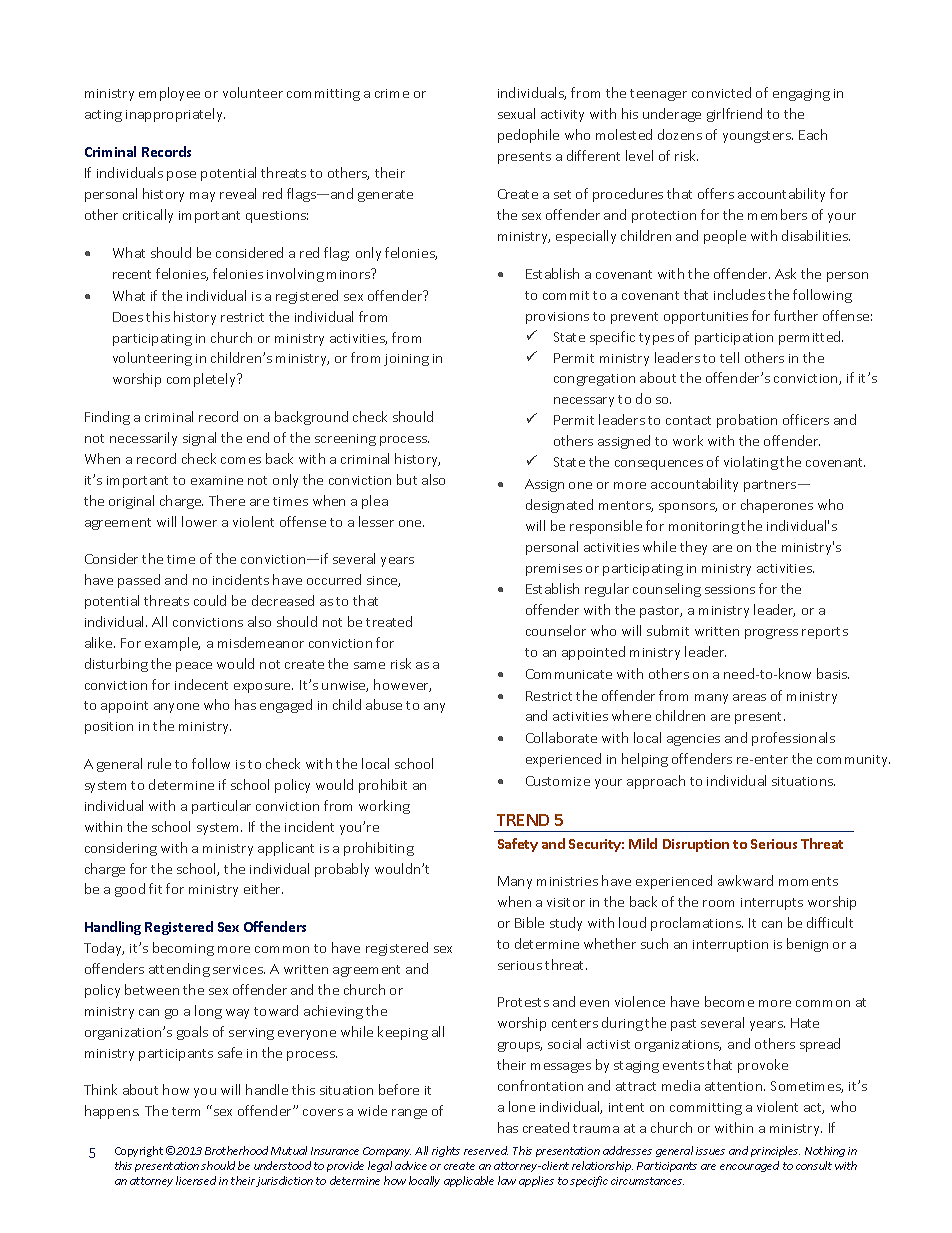 The height and width of the page is (1233, 952). Describe the element at coordinates (758, 137) in the page. I see `youngsters` at that location.
